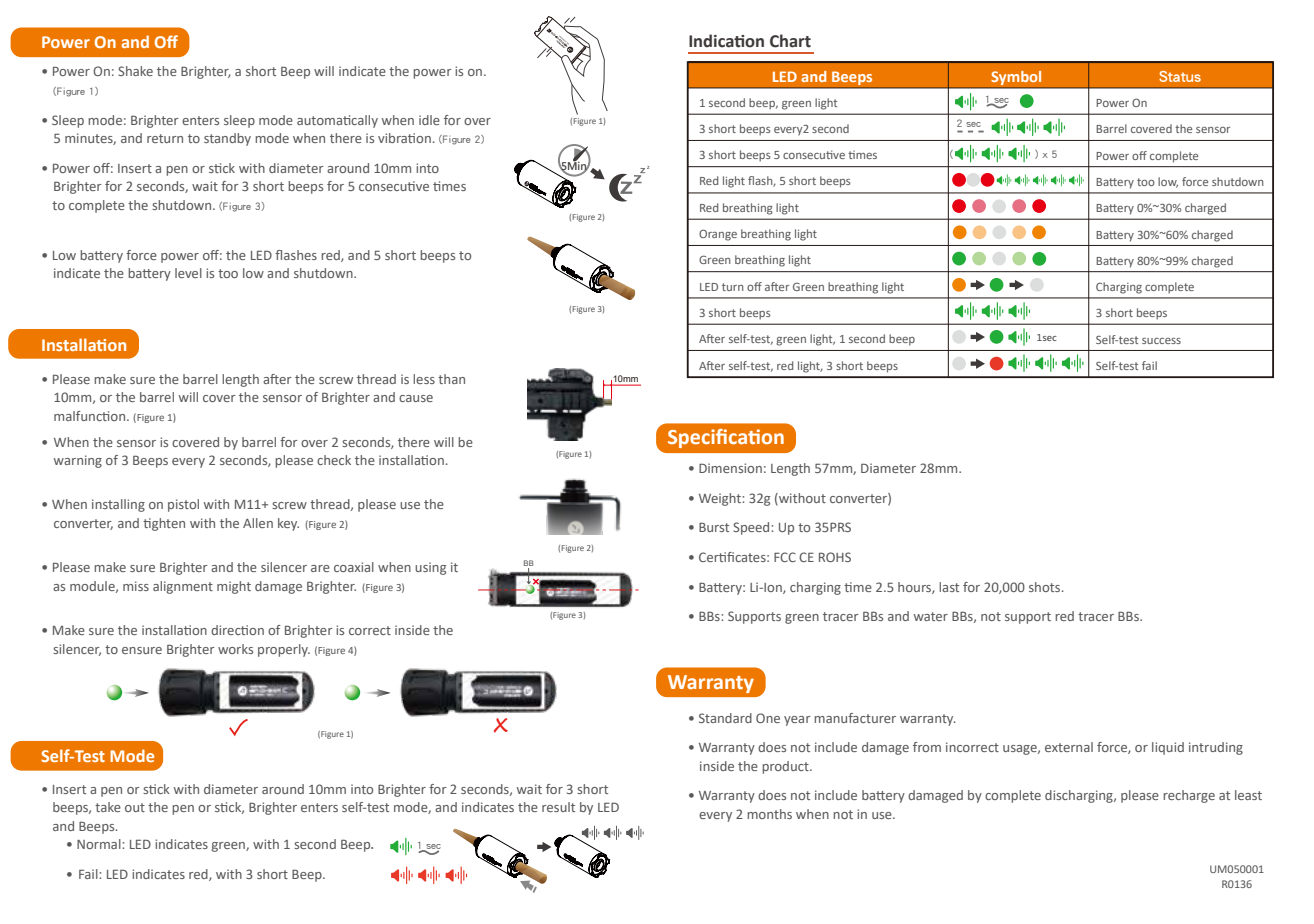  What do you see at coordinates (790, 41) in the screenshot?
I see `Chart` at bounding box center [790, 41].
